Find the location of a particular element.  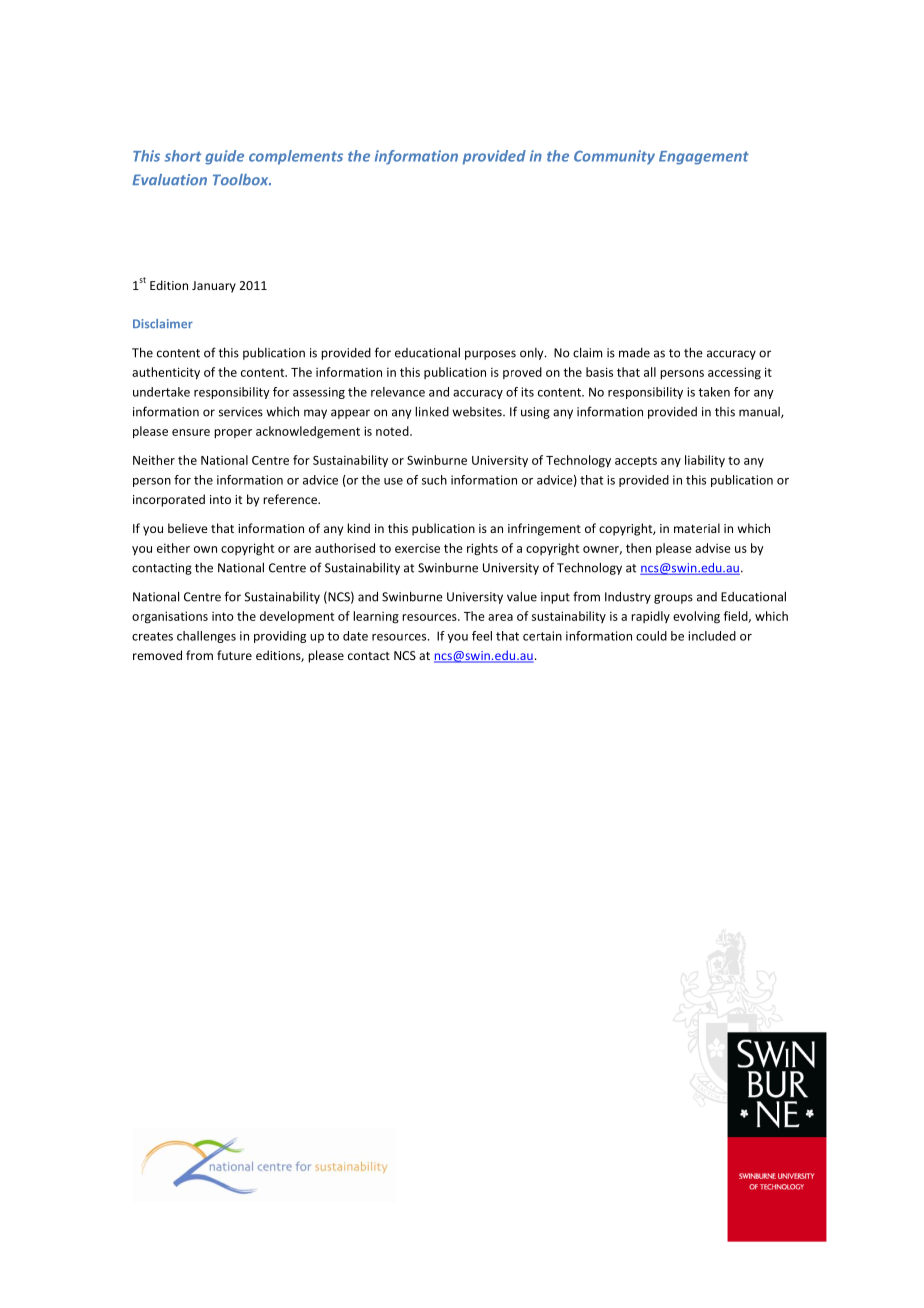

feel is located at coordinates (482, 636).
